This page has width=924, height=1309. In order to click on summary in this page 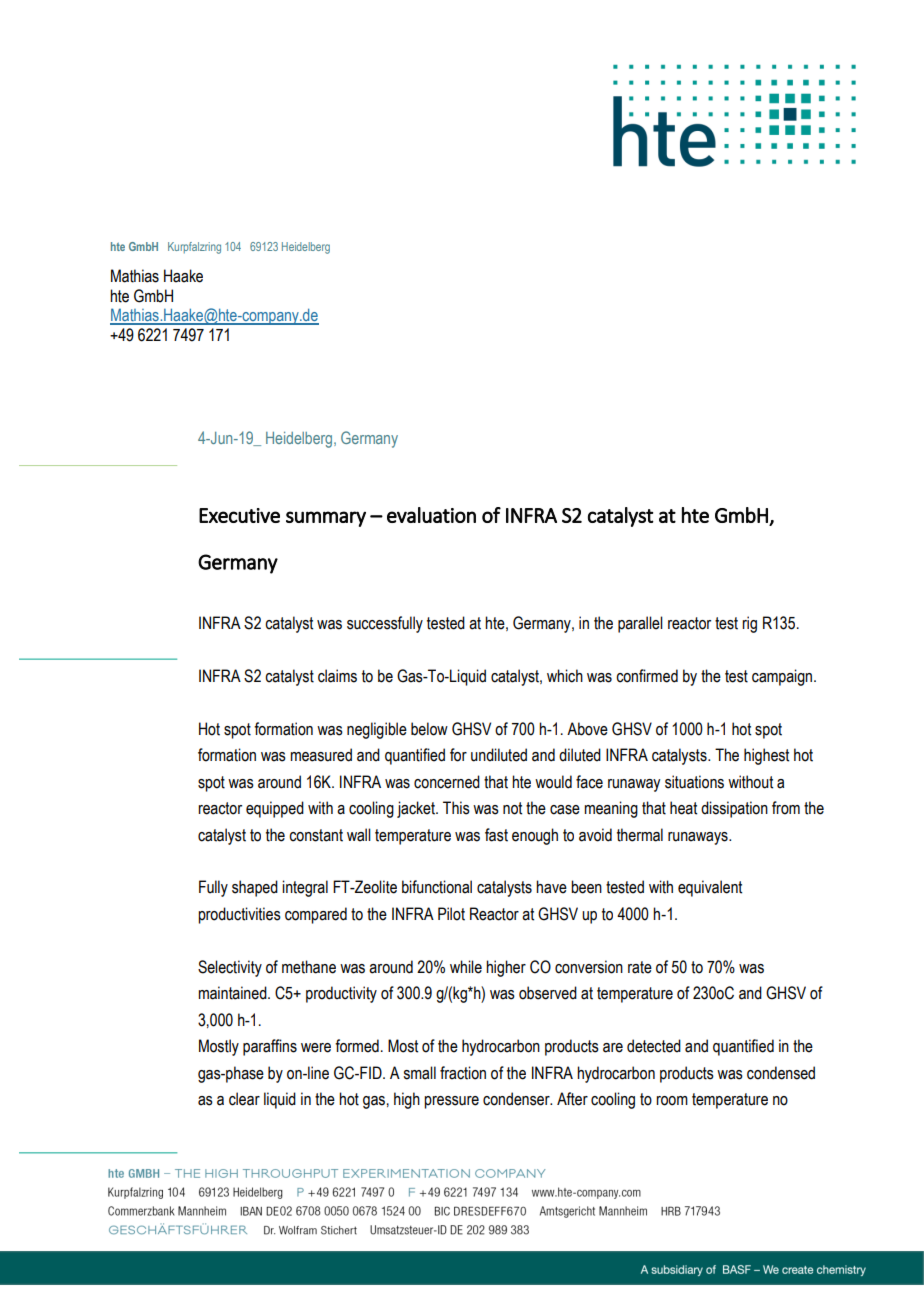, I will do `click(326, 519)`.
